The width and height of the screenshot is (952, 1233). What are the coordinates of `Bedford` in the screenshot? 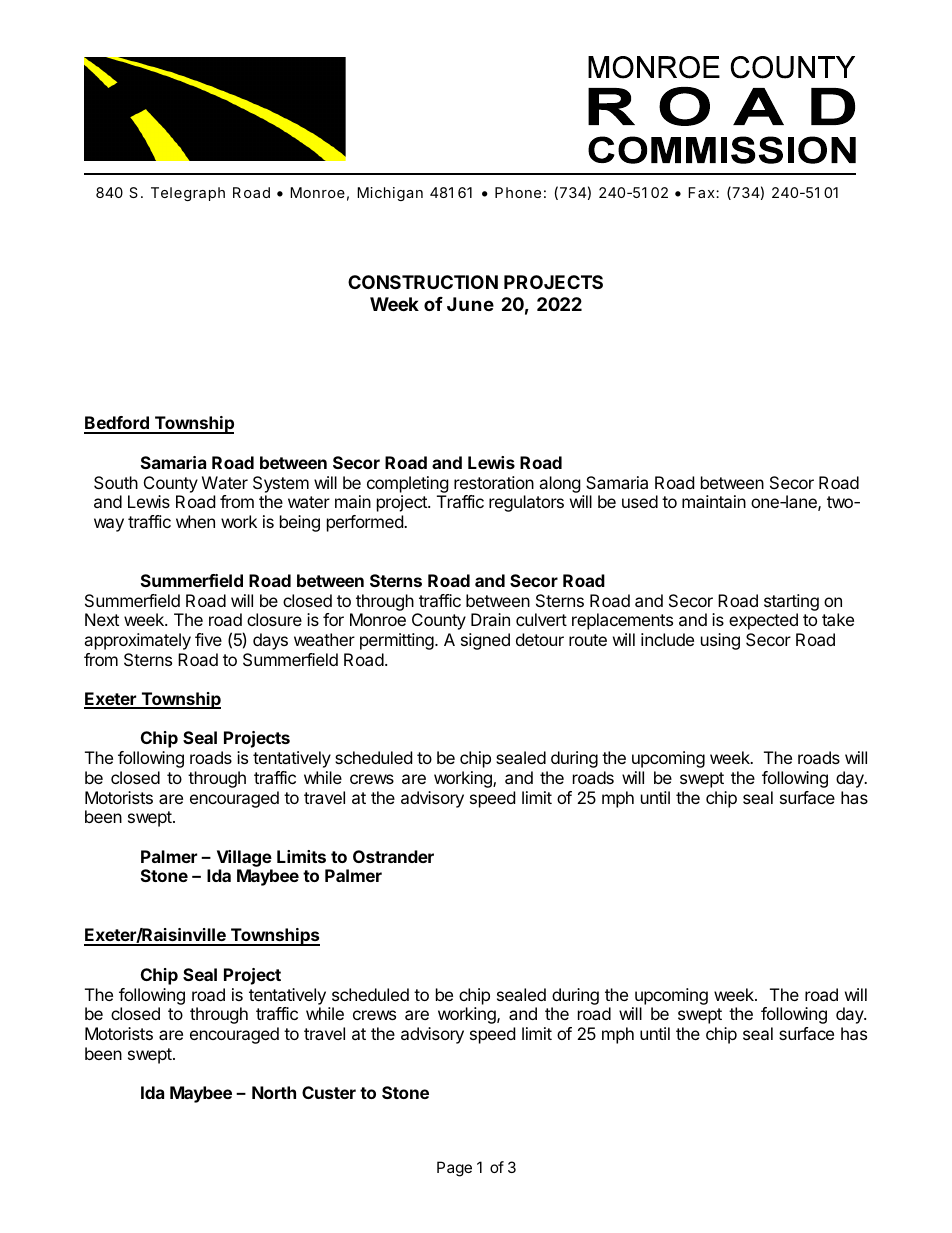 It's located at (117, 424).
